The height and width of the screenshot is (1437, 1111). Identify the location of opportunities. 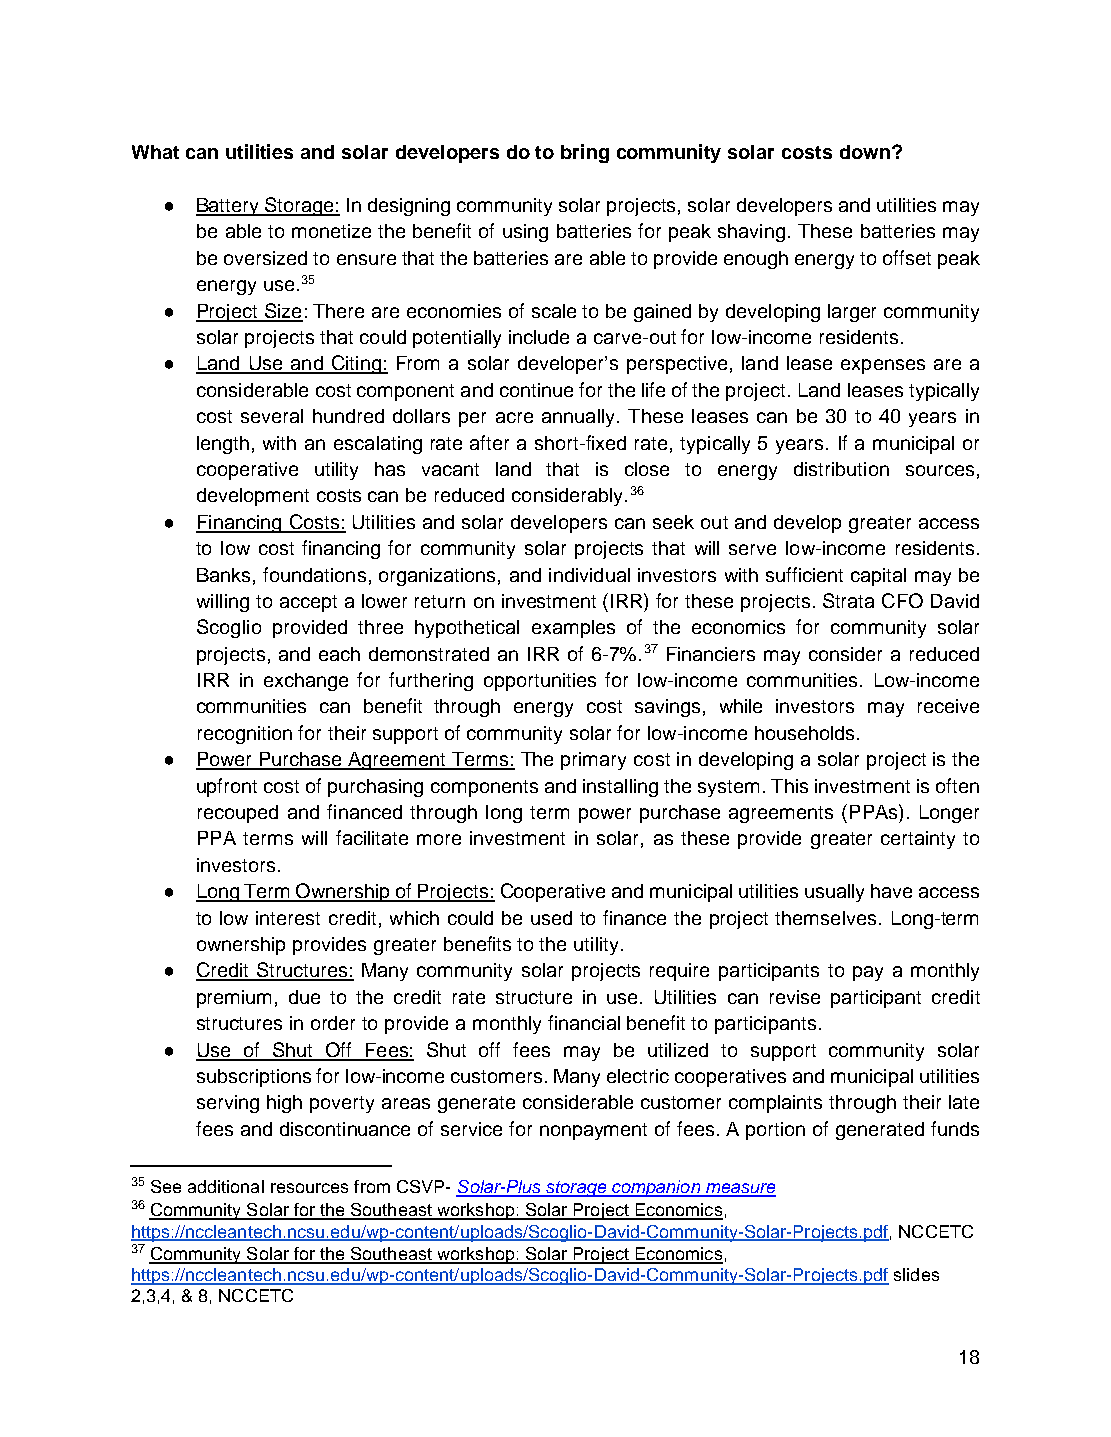
(540, 682).
